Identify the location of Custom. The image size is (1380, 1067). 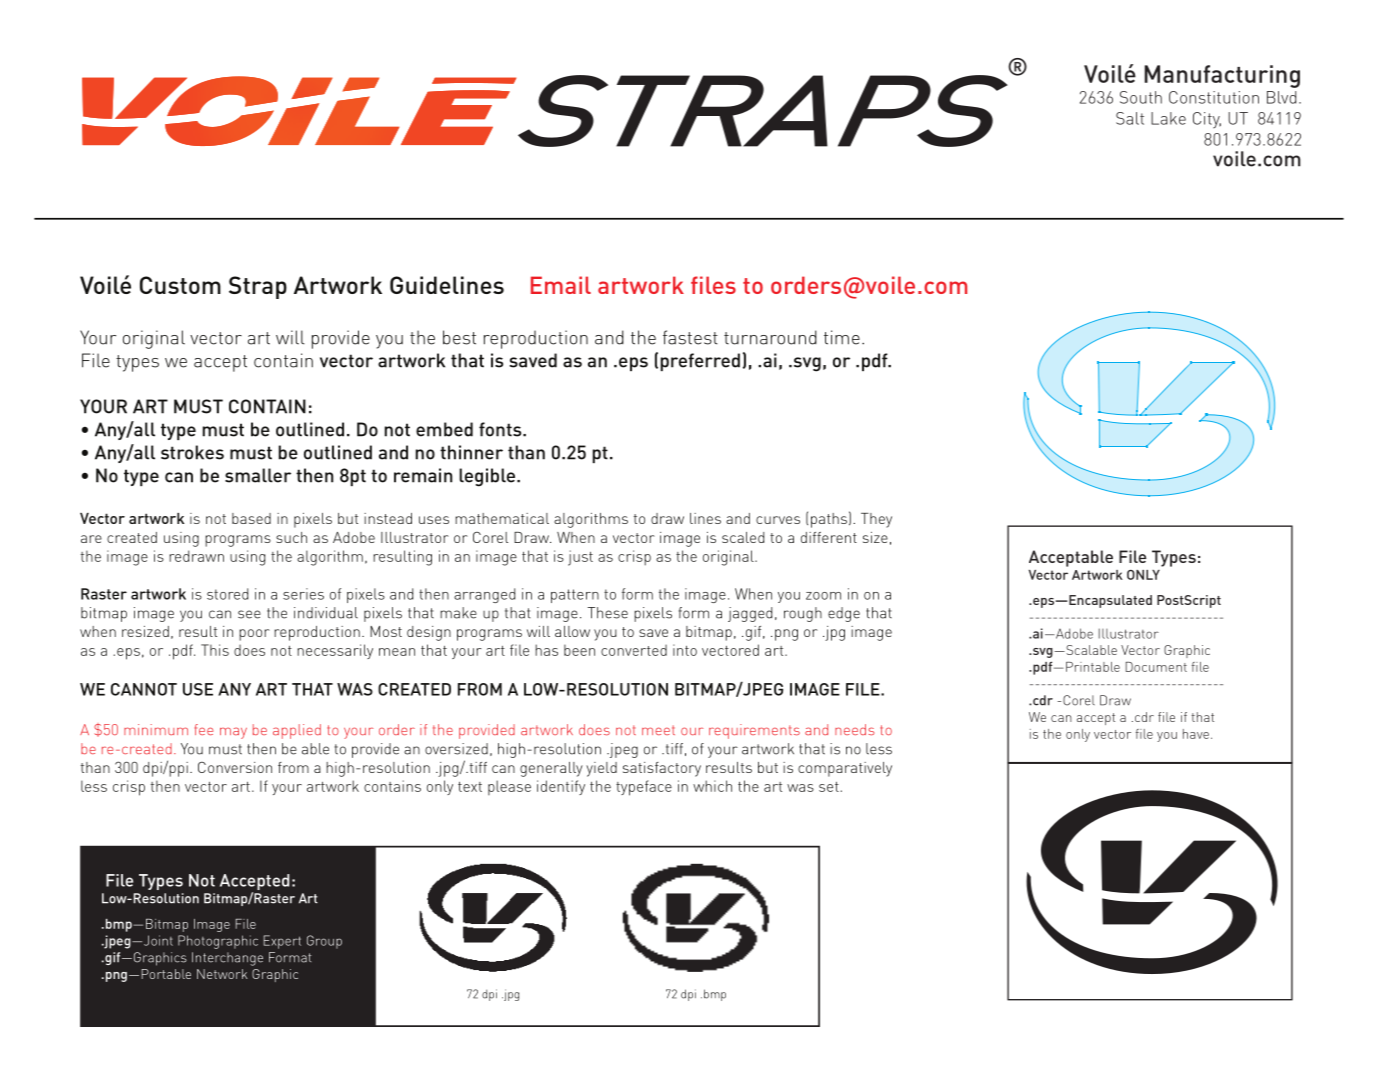
(180, 285).
